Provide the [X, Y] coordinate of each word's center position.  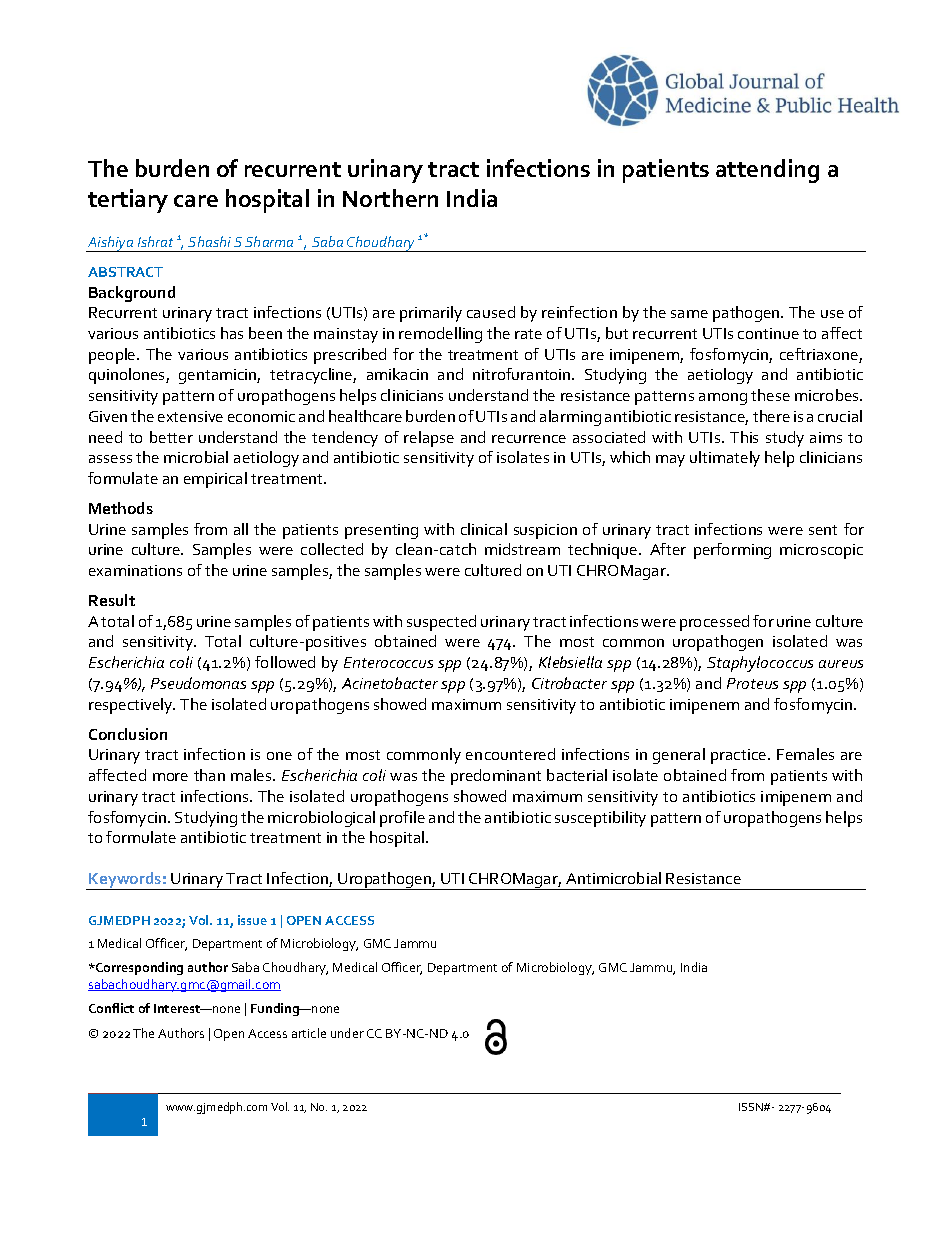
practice [740, 756]
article [309, 1033]
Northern [390, 198]
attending [767, 171]
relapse [429, 439]
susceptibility [600, 819]
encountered [510, 754]
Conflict [111, 1008]
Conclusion [128, 734]
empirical [215, 480]
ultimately [725, 459]
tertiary [128, 201]
